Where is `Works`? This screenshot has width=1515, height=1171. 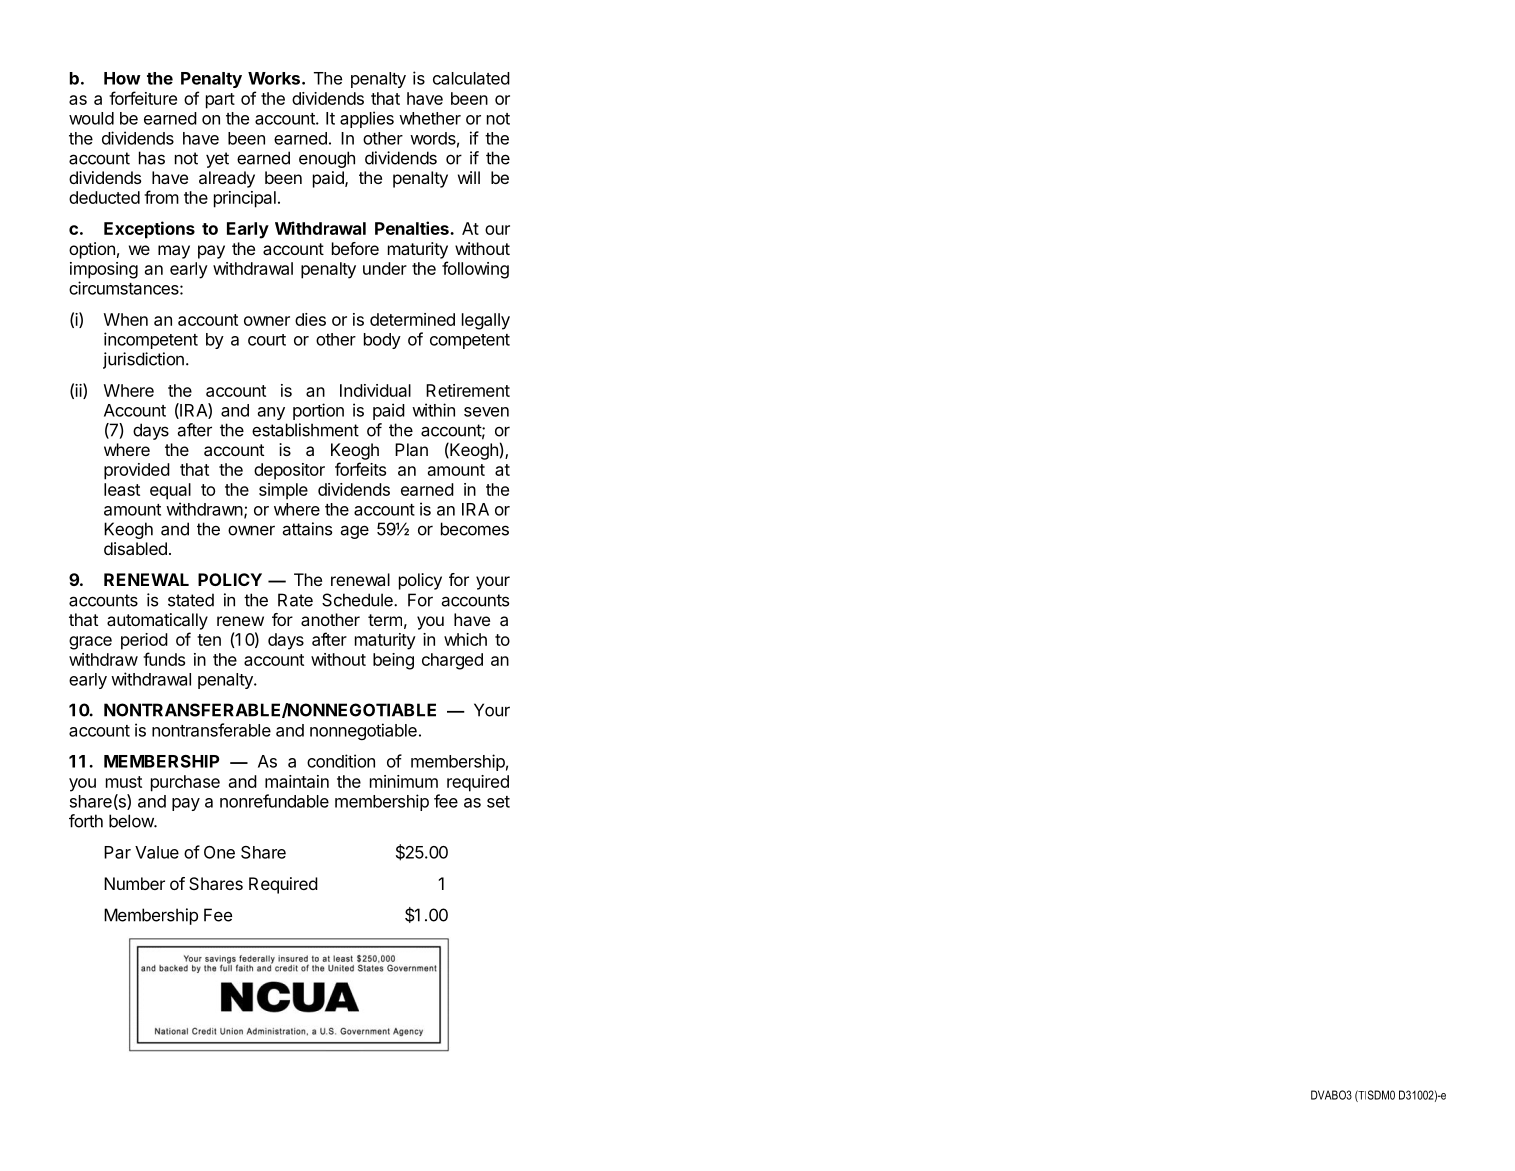 Works is located at coordinates (275, 78).
